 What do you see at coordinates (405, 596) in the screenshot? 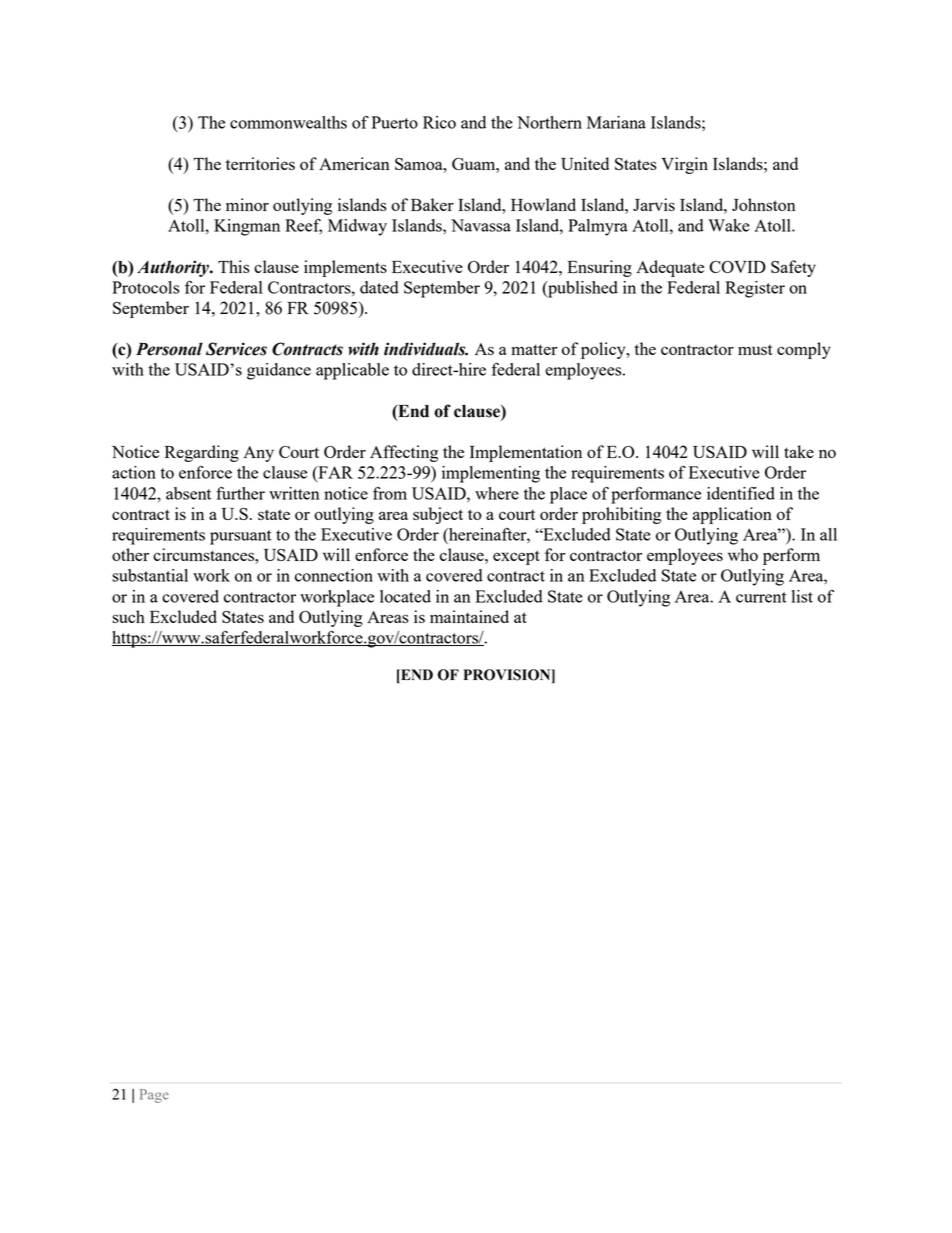
I see `located` at bounding box center [405, 596].
